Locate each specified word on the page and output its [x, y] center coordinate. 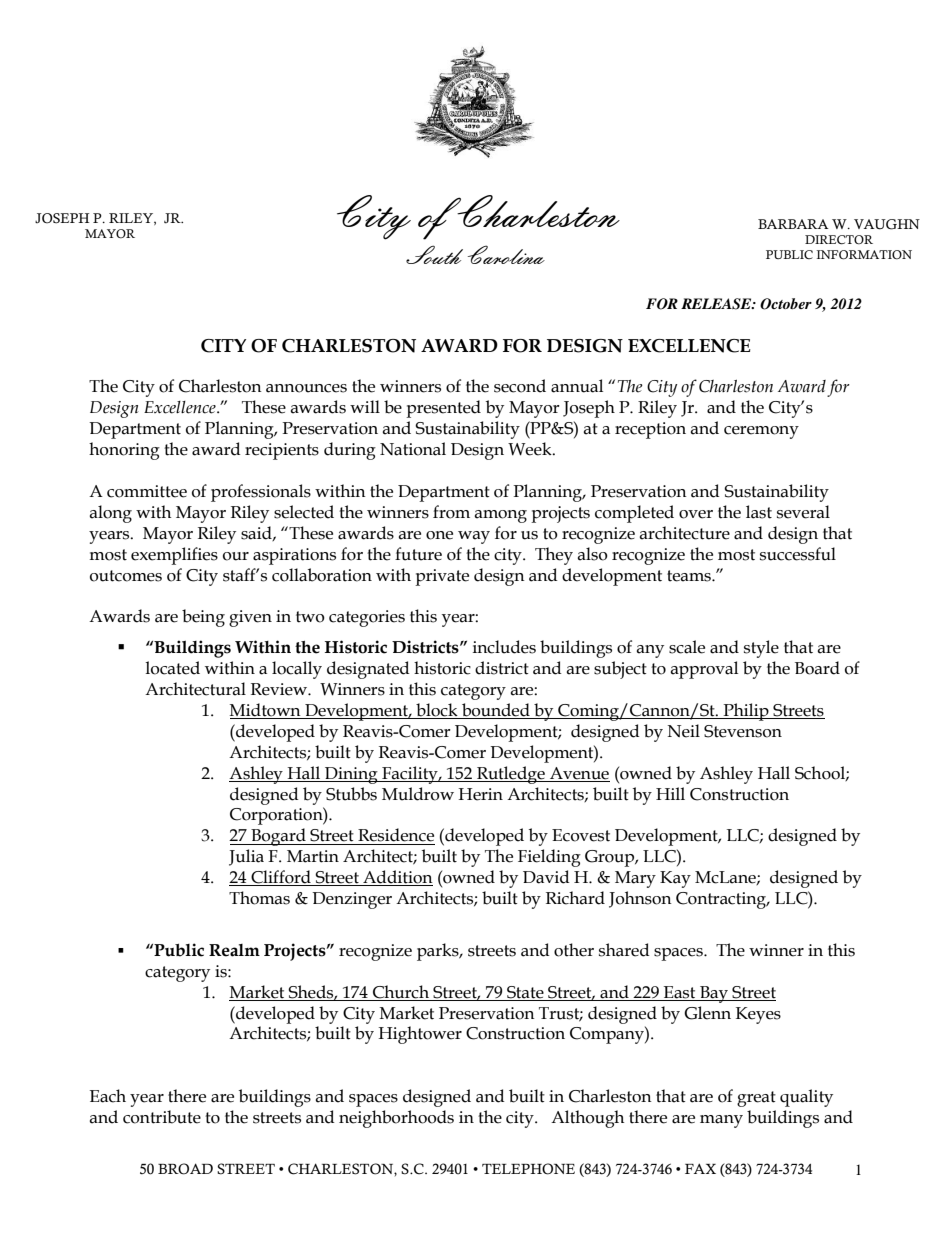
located [172, 668]
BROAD [185, 1169]
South [434, 254]
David [546, 877]
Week [531, 449]
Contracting [722, 900]
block [437, 710]
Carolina [506, 254]
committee [147, 491]
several [803, 512]
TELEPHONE [528, 1169]
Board [817, 668]
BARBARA [793, 224]
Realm [234, 950]
